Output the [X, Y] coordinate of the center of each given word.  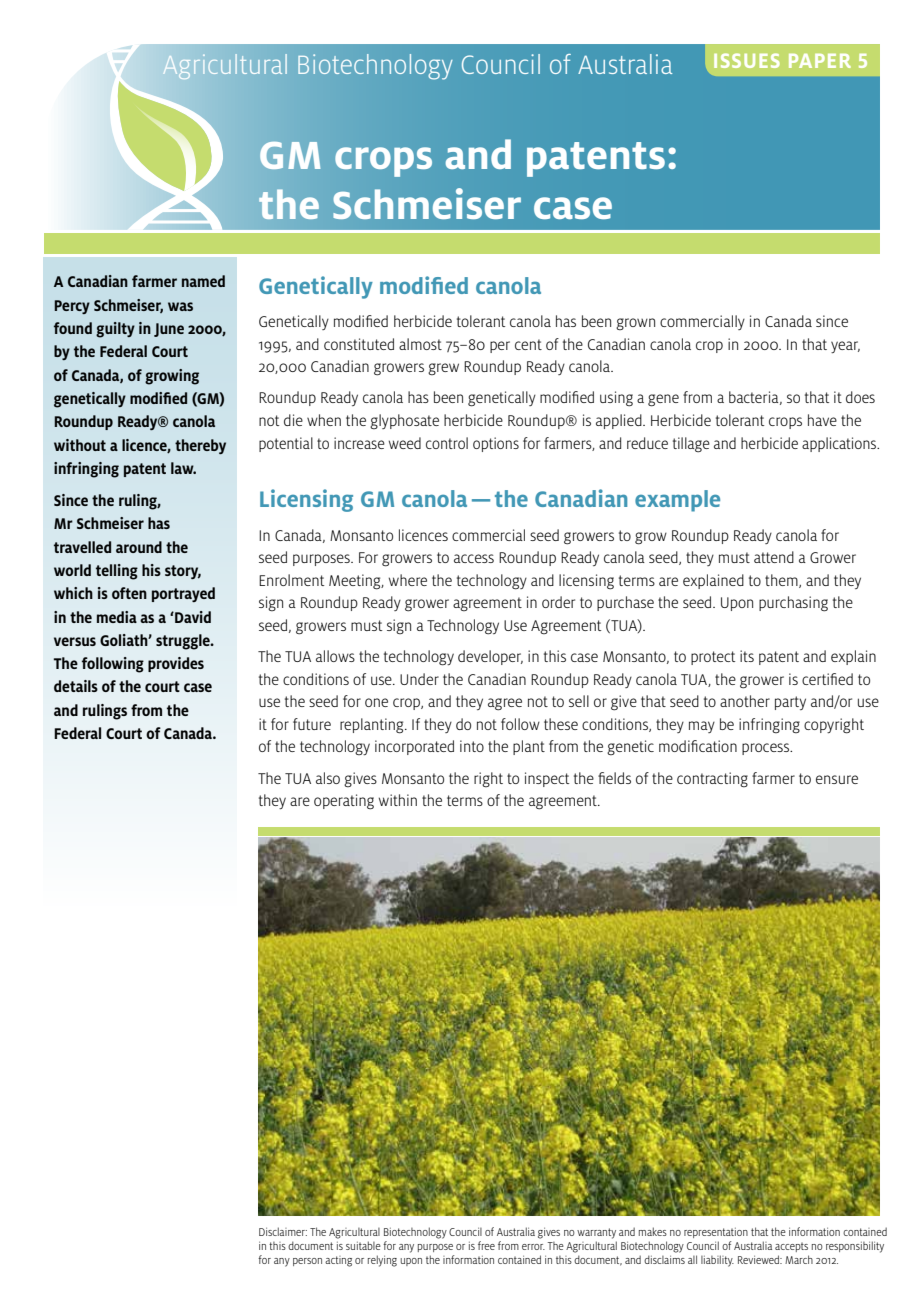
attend [774, 557]
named [203, 281]
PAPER [820, 61]
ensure [837, 779]
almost [420, 344]
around [139, 547]
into [472, 746]
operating [344, 802]
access [474, 558]
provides [176, 664]
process [767, 749]
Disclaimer [283, 1231]
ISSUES [747, 60]
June [169, 330]
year [845, 347]
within [398, 800]
